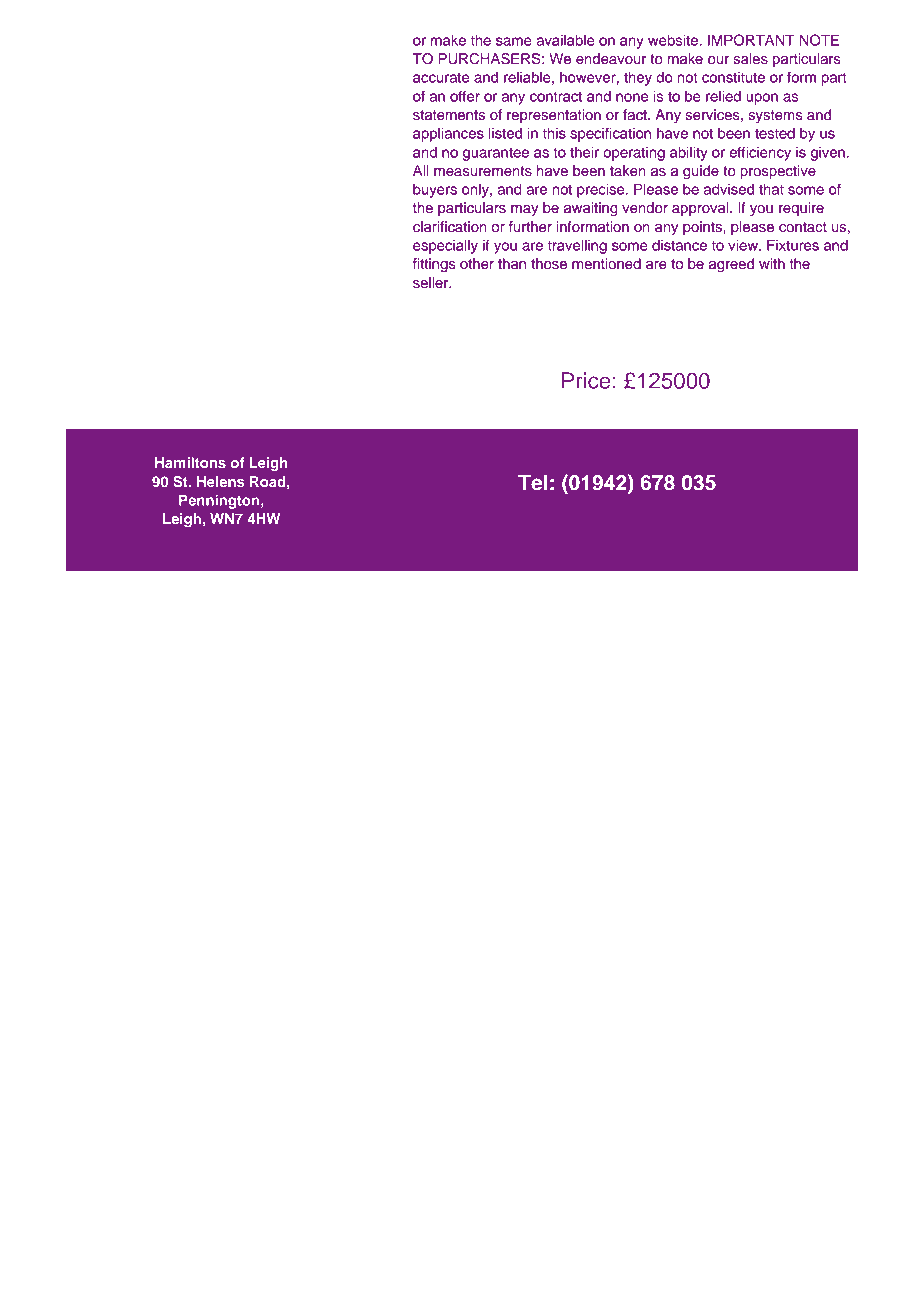 The width and height of the document is (924, 1308). What do you see at coordinates (220, 481) in the document?
I see `Helens` at bounding box center [220, 481].
